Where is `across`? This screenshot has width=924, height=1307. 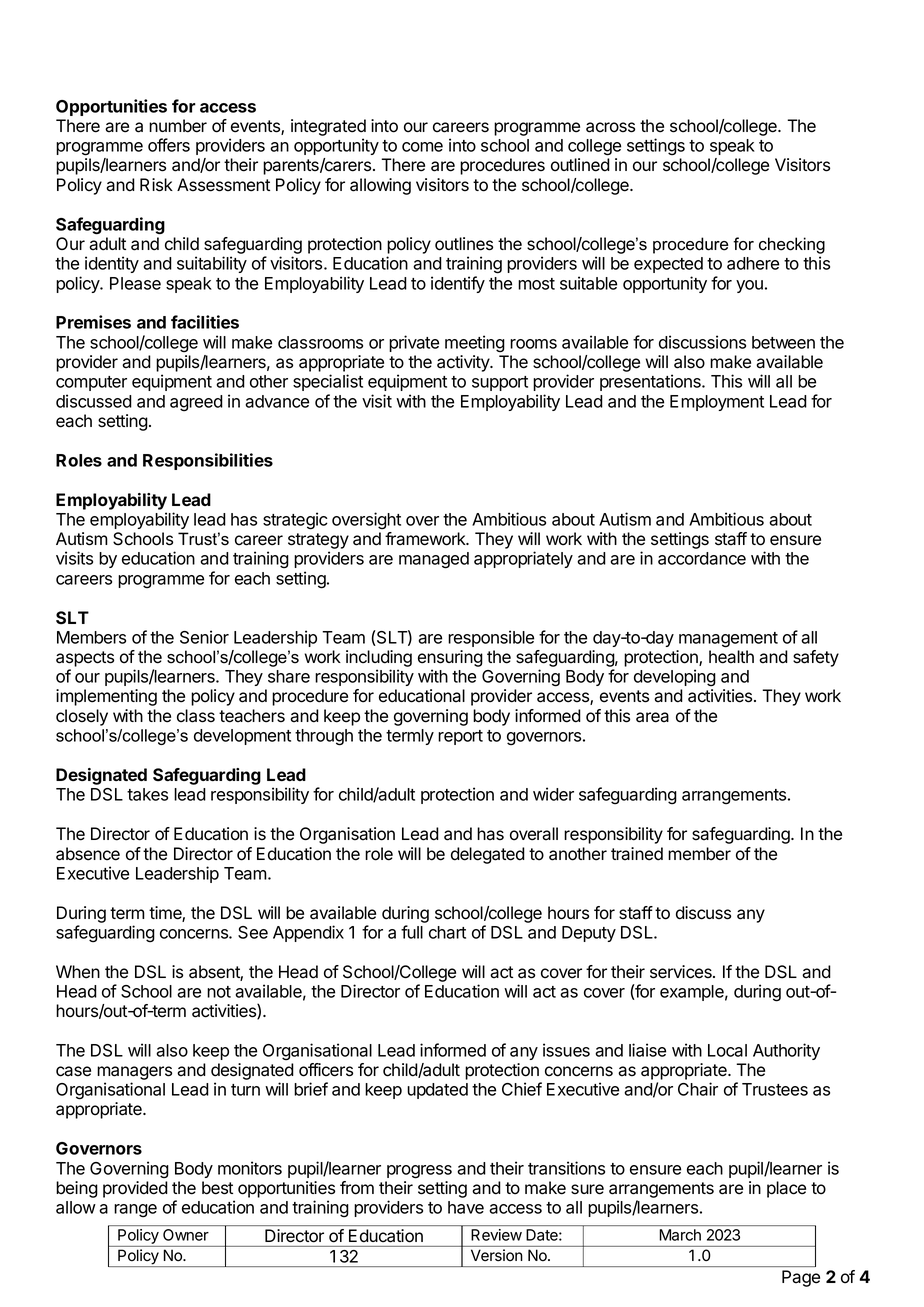
across is located at coordinates (610, 127).
